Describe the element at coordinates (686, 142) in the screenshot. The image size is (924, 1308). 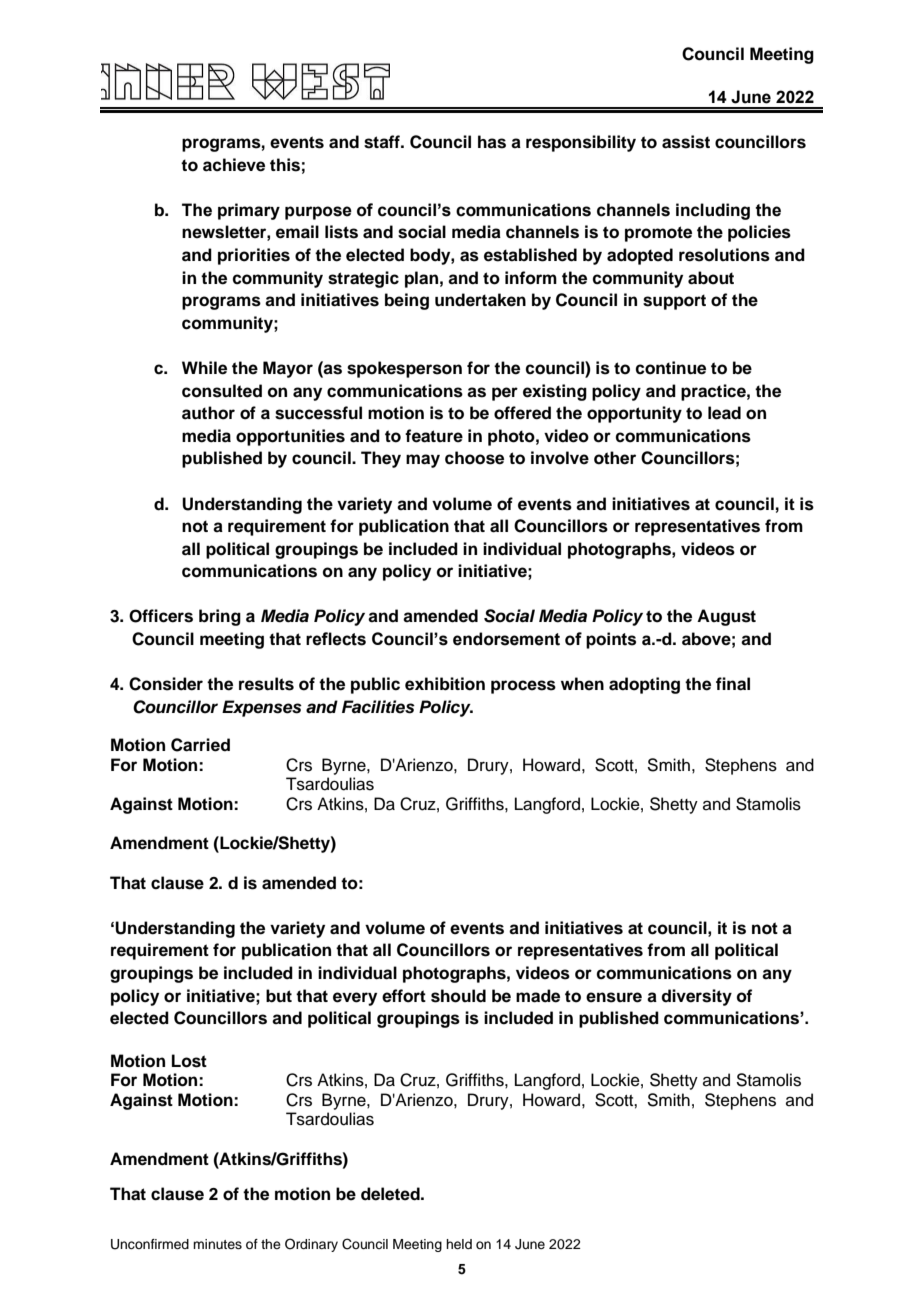
I see `assist` at that location.
